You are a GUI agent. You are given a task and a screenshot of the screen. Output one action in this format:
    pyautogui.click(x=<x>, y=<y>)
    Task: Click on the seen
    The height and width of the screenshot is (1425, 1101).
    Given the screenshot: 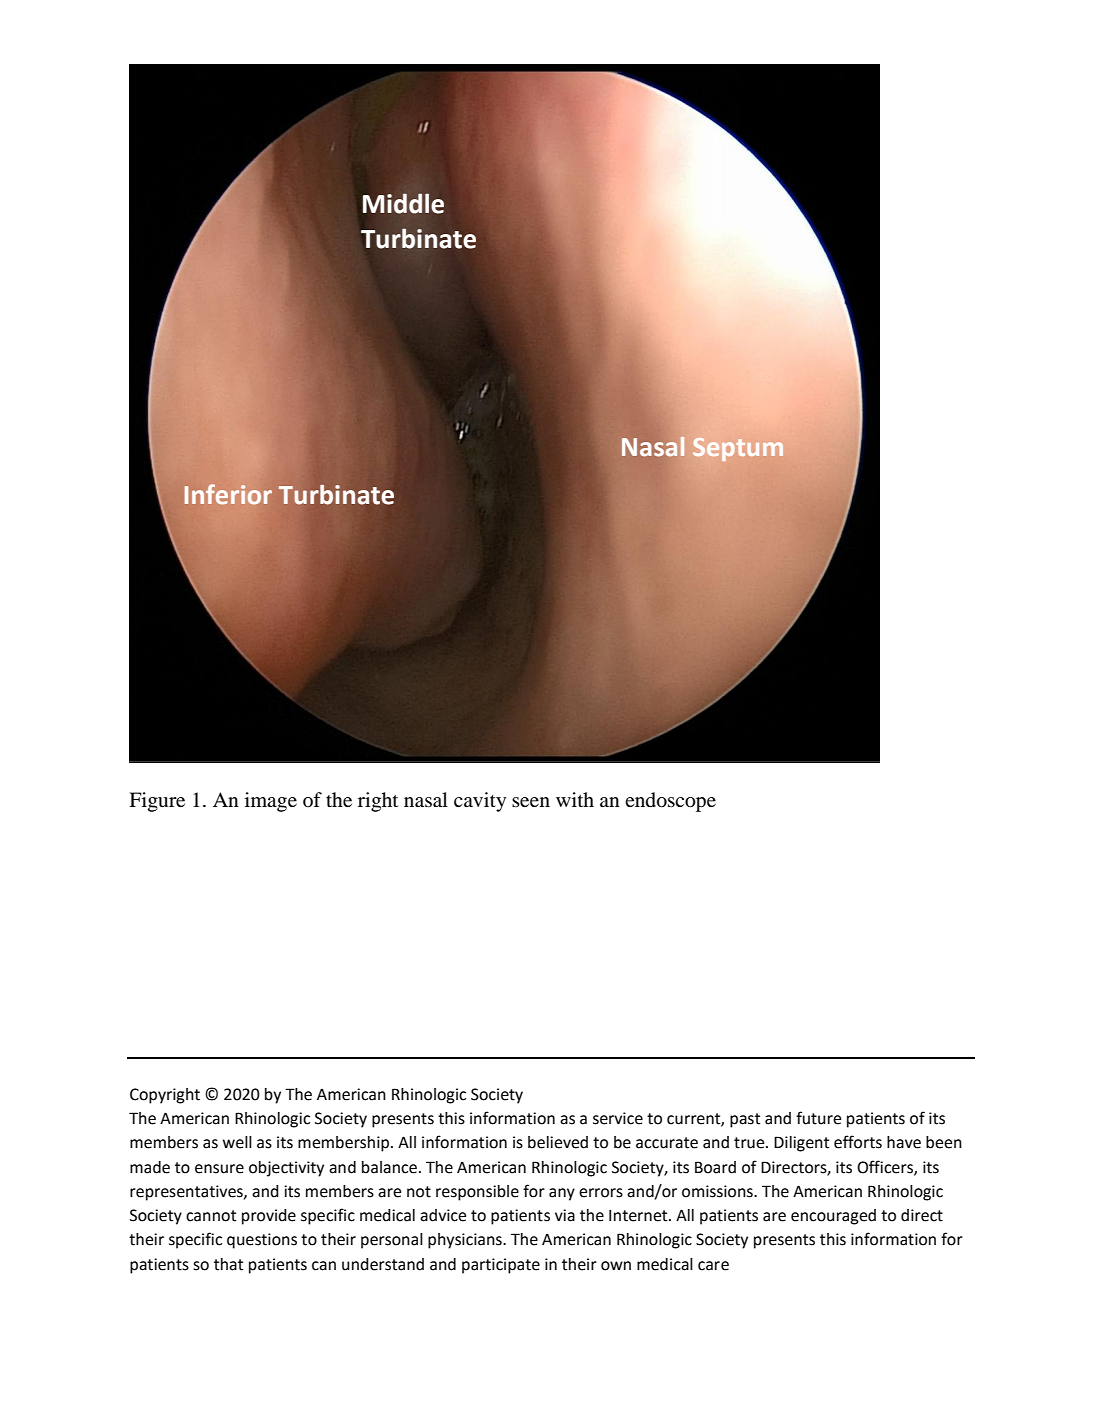 What is the action you would take?
    pyautogui.click(x=531, y=802)
